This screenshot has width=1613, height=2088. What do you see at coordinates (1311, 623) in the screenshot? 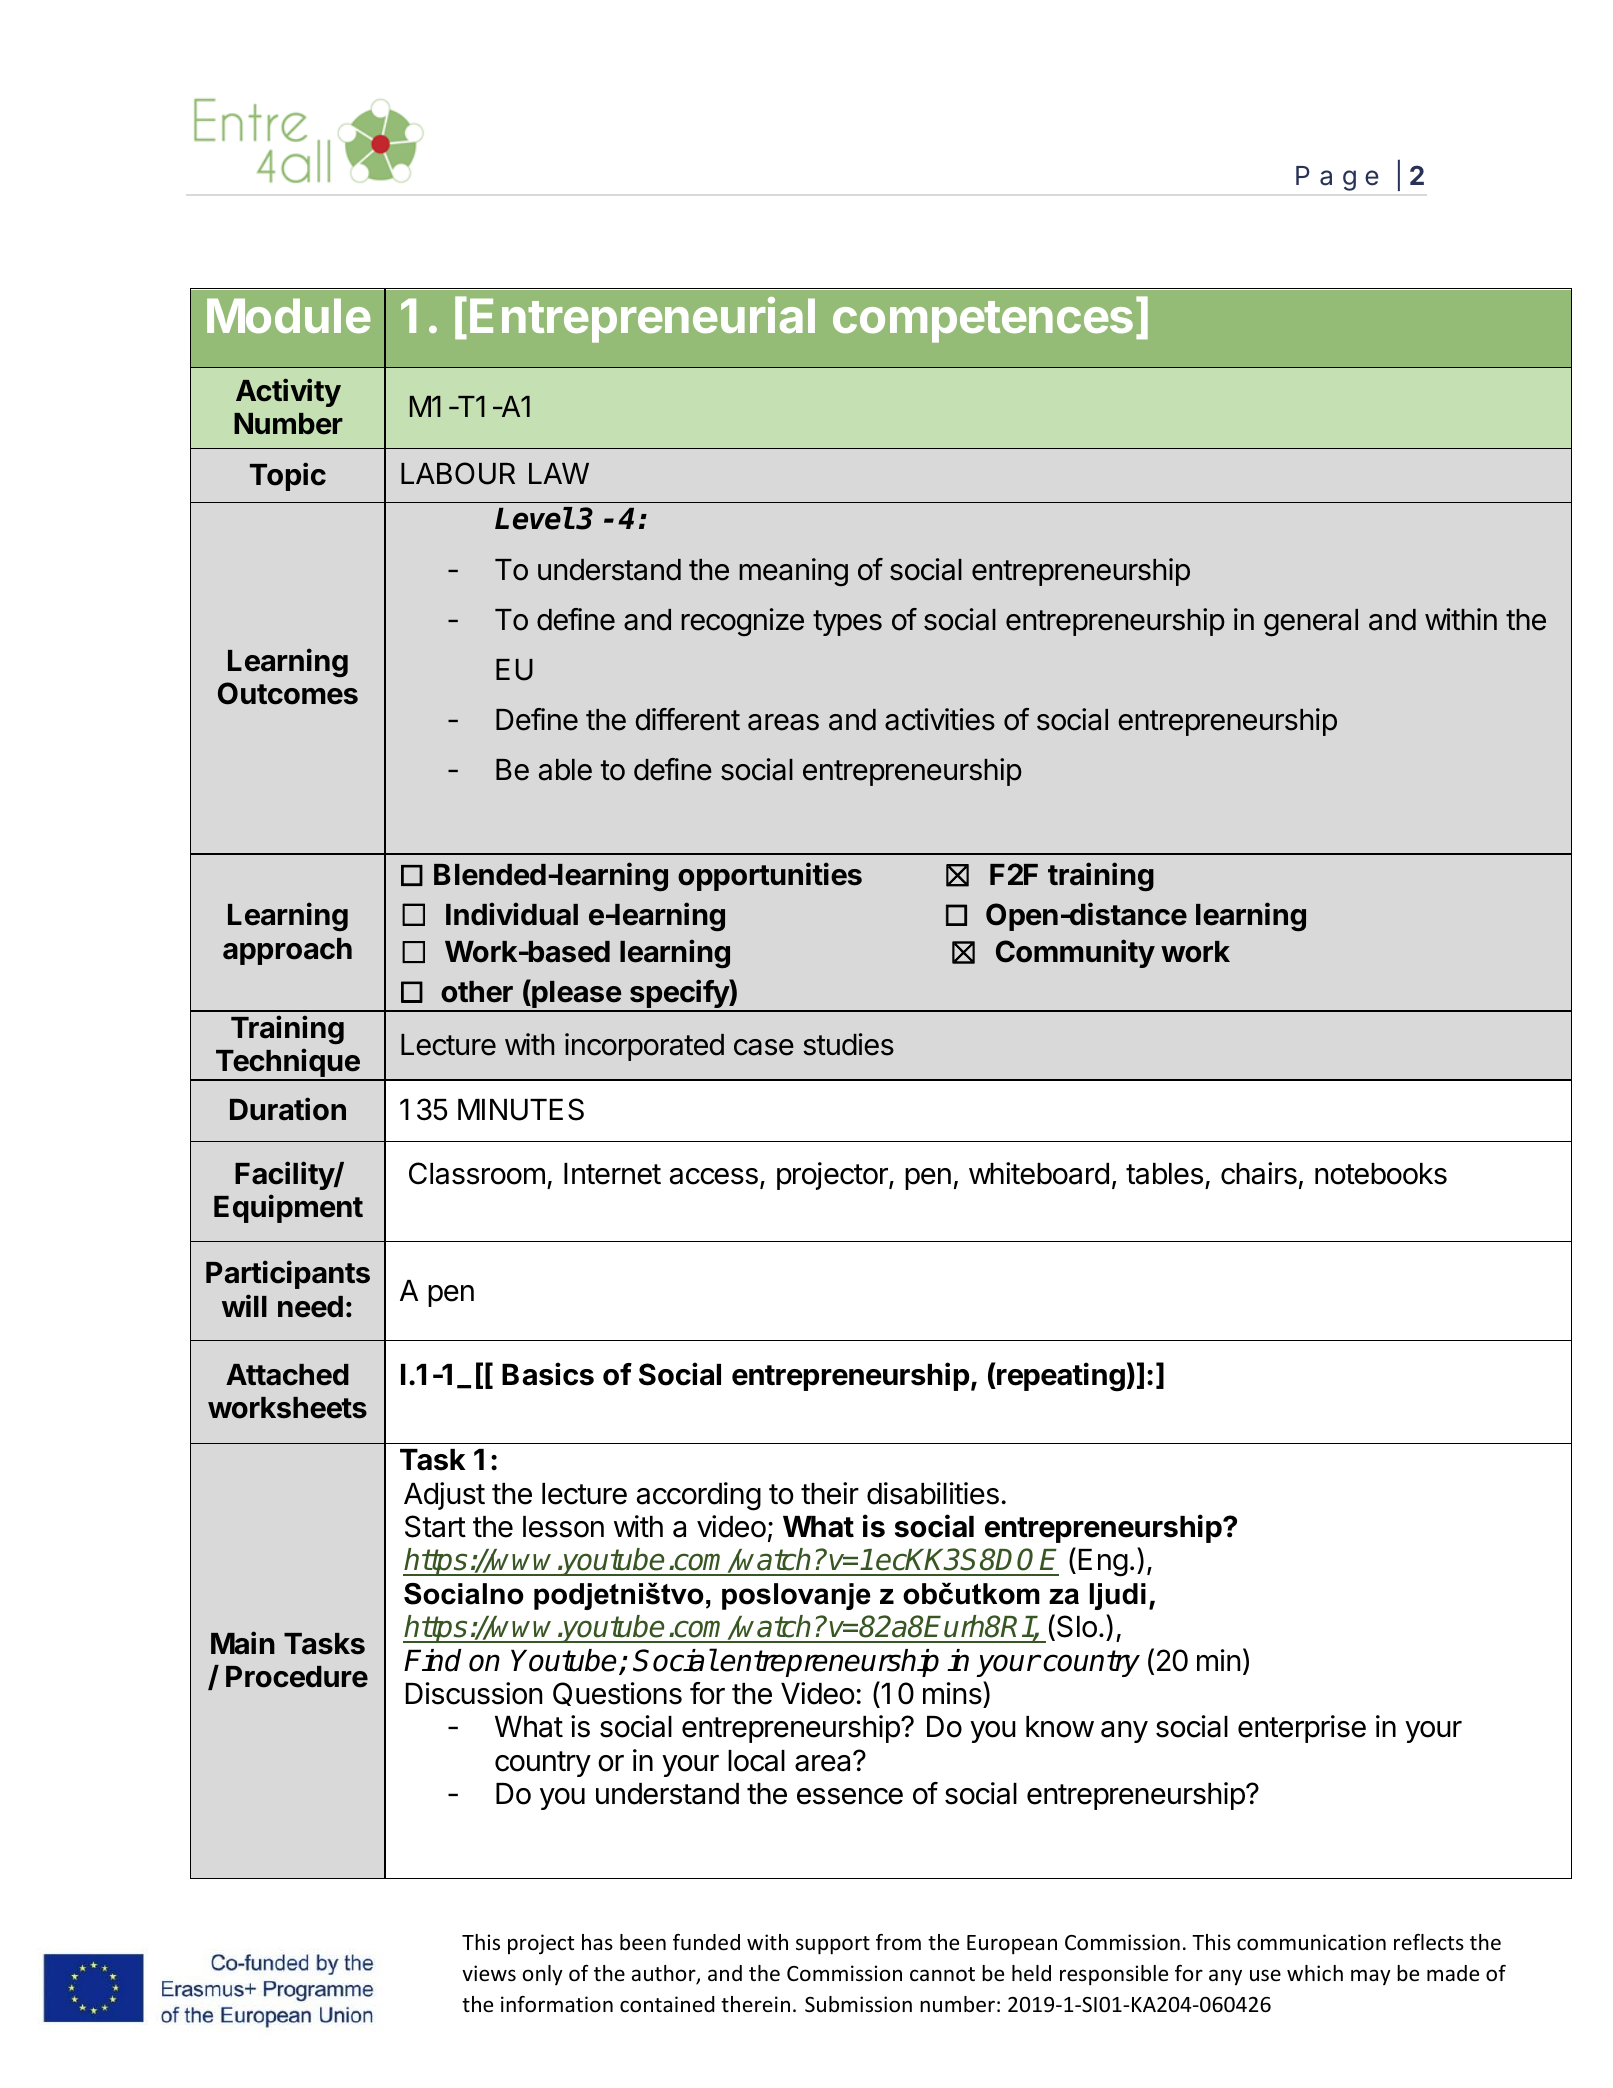
I see `general` at bounding box center [1311, 623].
